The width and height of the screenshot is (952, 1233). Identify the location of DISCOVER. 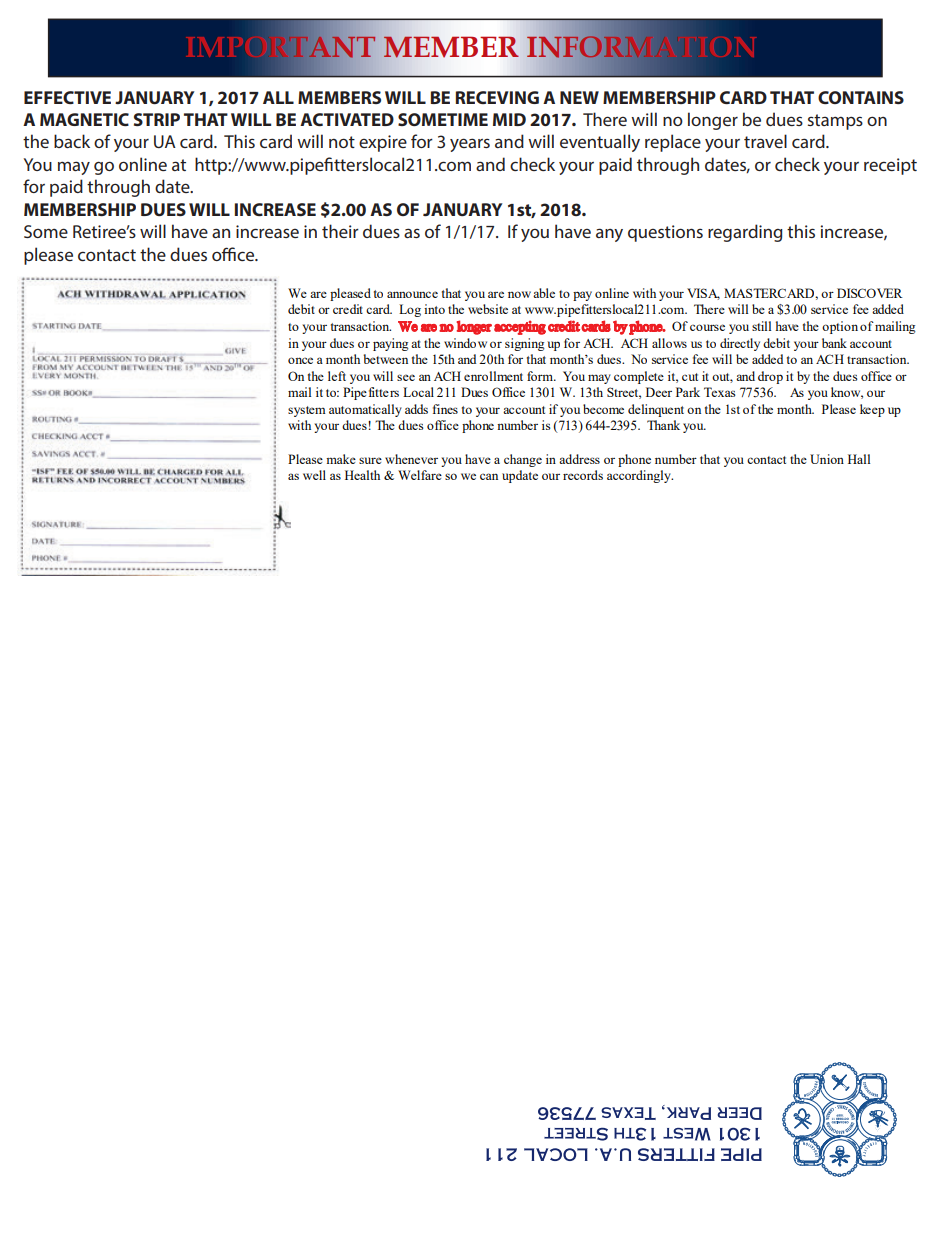
(870, 293).
